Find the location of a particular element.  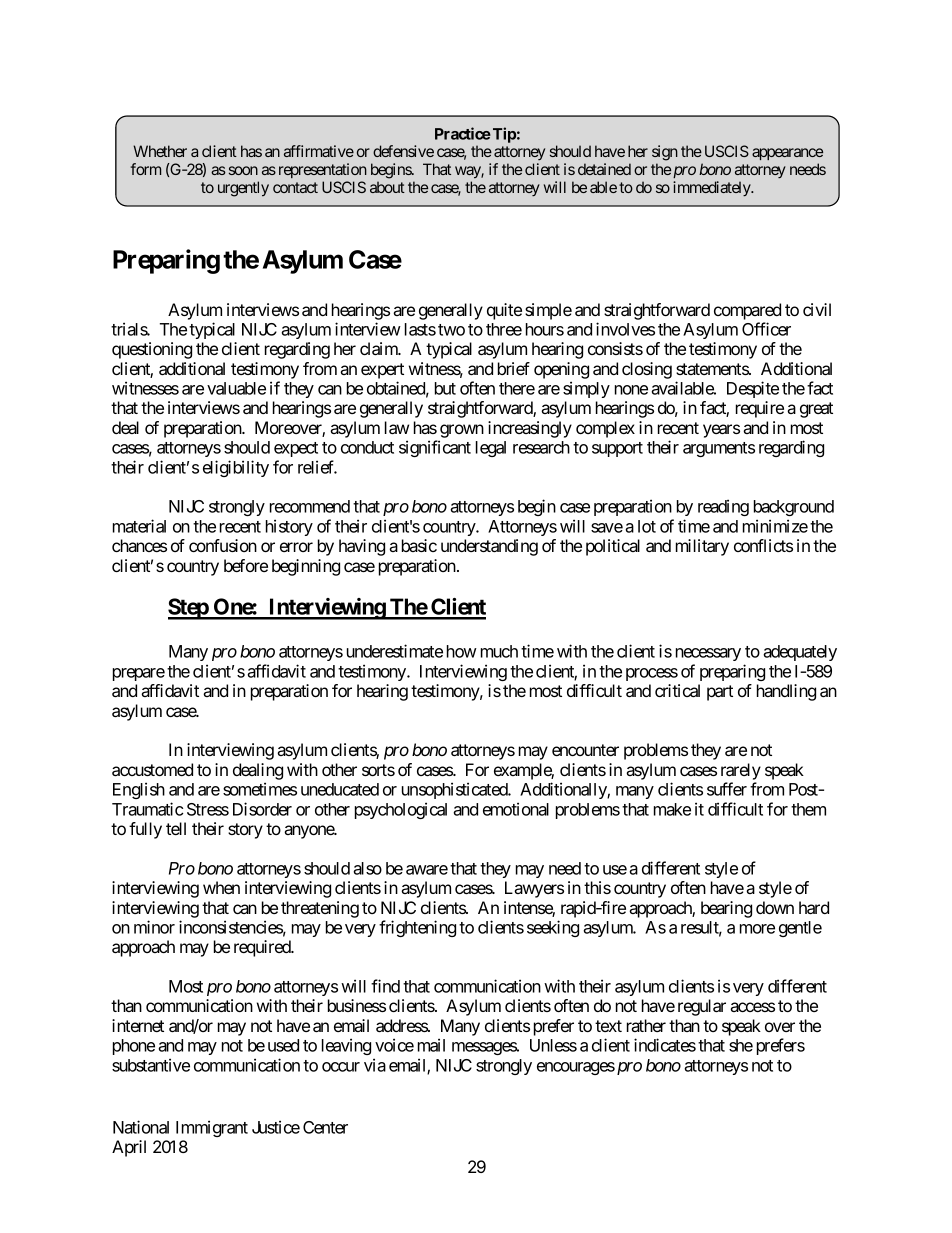

via is located at coordinates (375, 1065).
